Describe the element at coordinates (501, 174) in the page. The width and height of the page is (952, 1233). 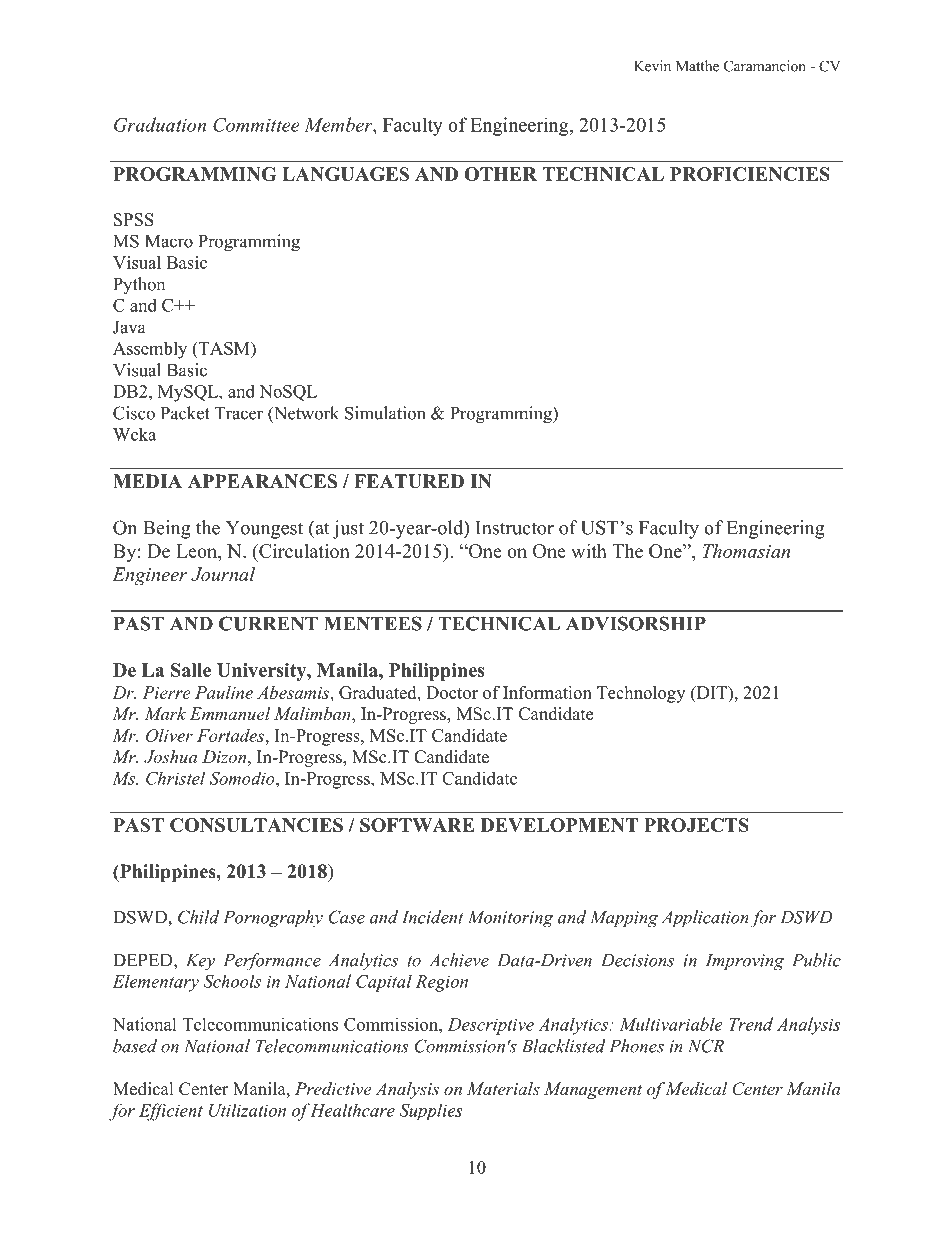
I see `OTHER` at that location.
